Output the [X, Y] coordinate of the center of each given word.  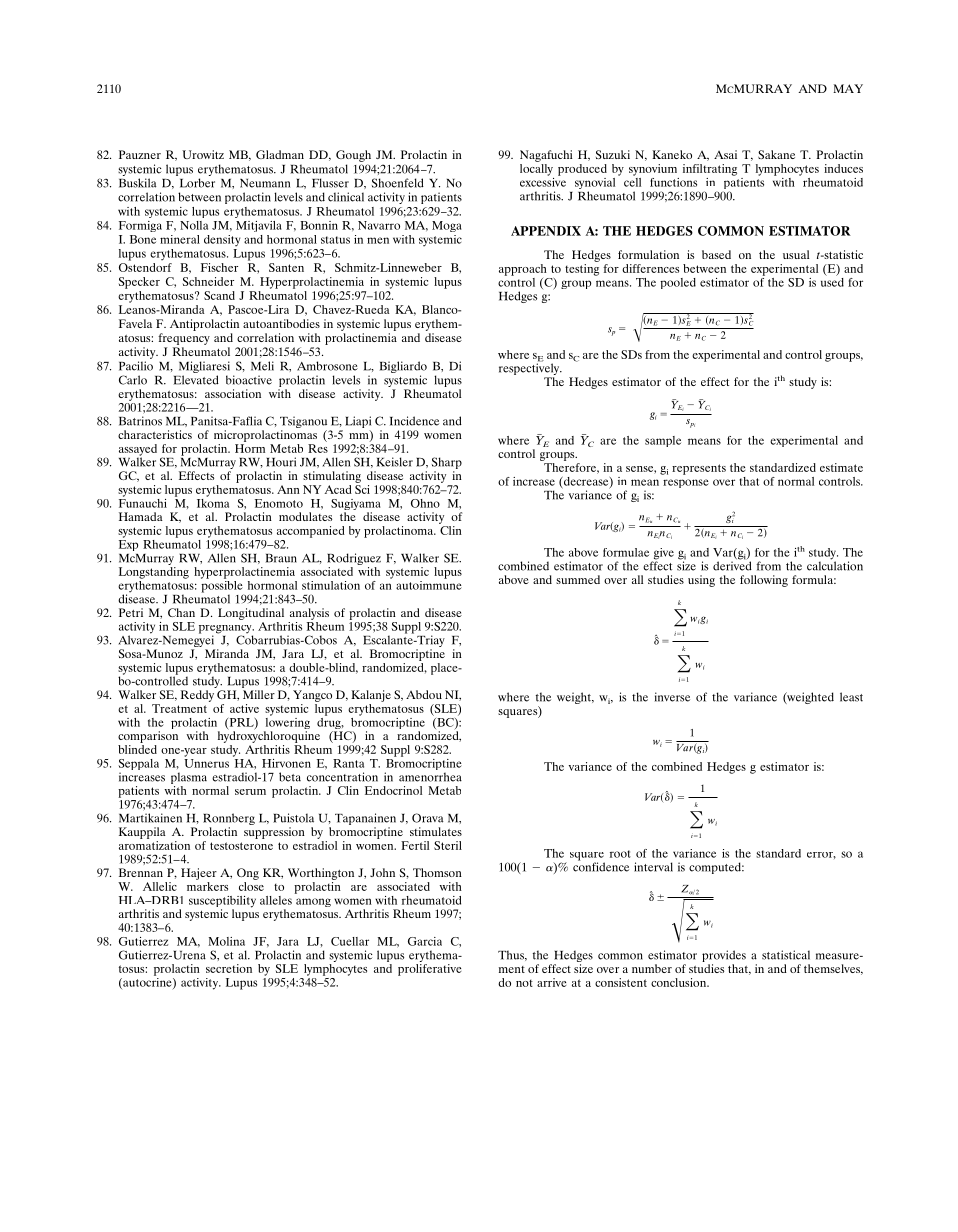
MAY [848, 88]
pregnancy [226, 630]
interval [653, 867]
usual [796, 254]
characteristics [155, 434]
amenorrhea [430, 777]
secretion [229, 968]
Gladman [280, 154]
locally [536, 170]
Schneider [208, 281]
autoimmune [429, 584]
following [764, 581]
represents [699, 469]
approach [523, 270]
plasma [189, 779]
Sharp [447, 464]
